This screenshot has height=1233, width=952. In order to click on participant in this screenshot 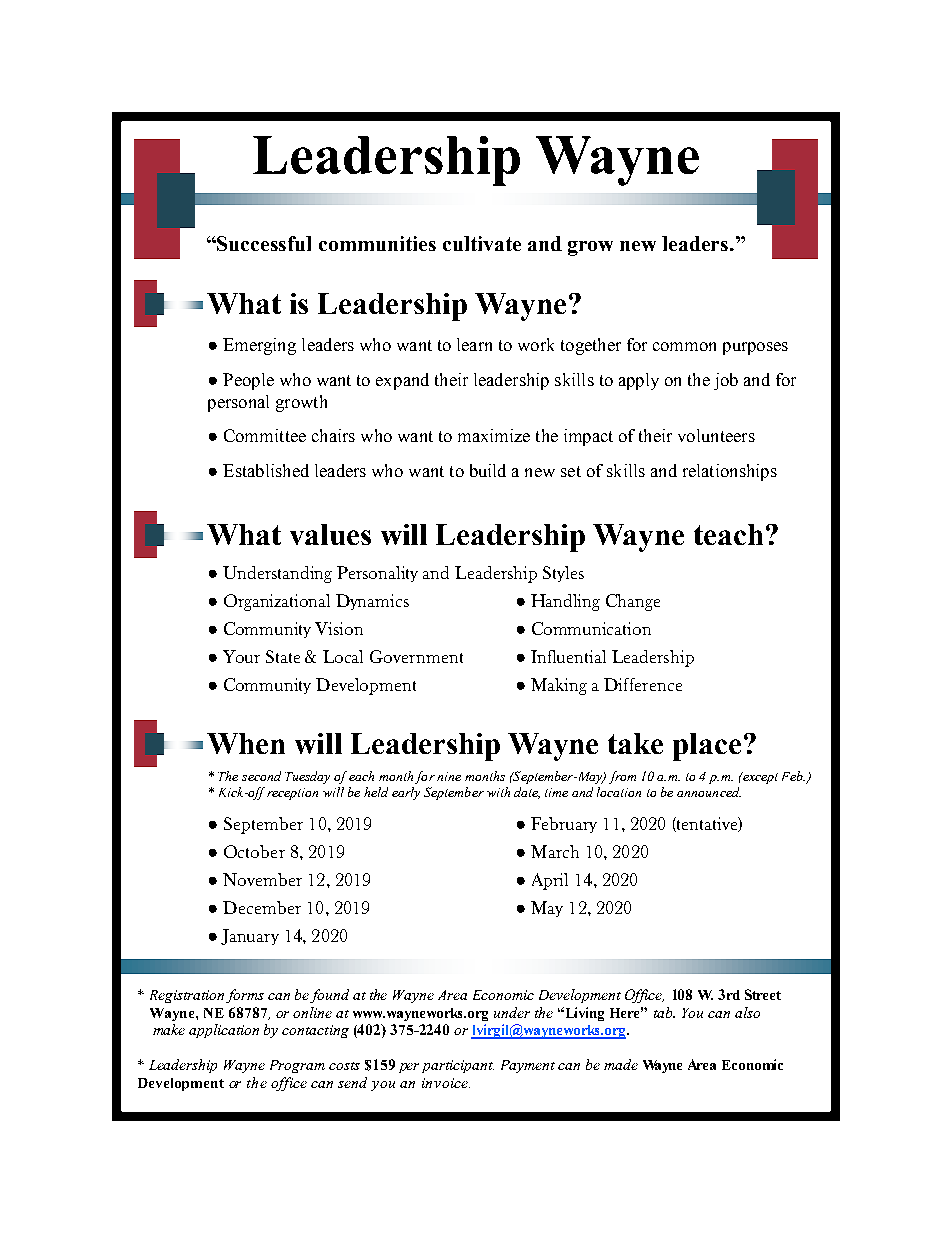, I will do `click(458, 1066)`.
